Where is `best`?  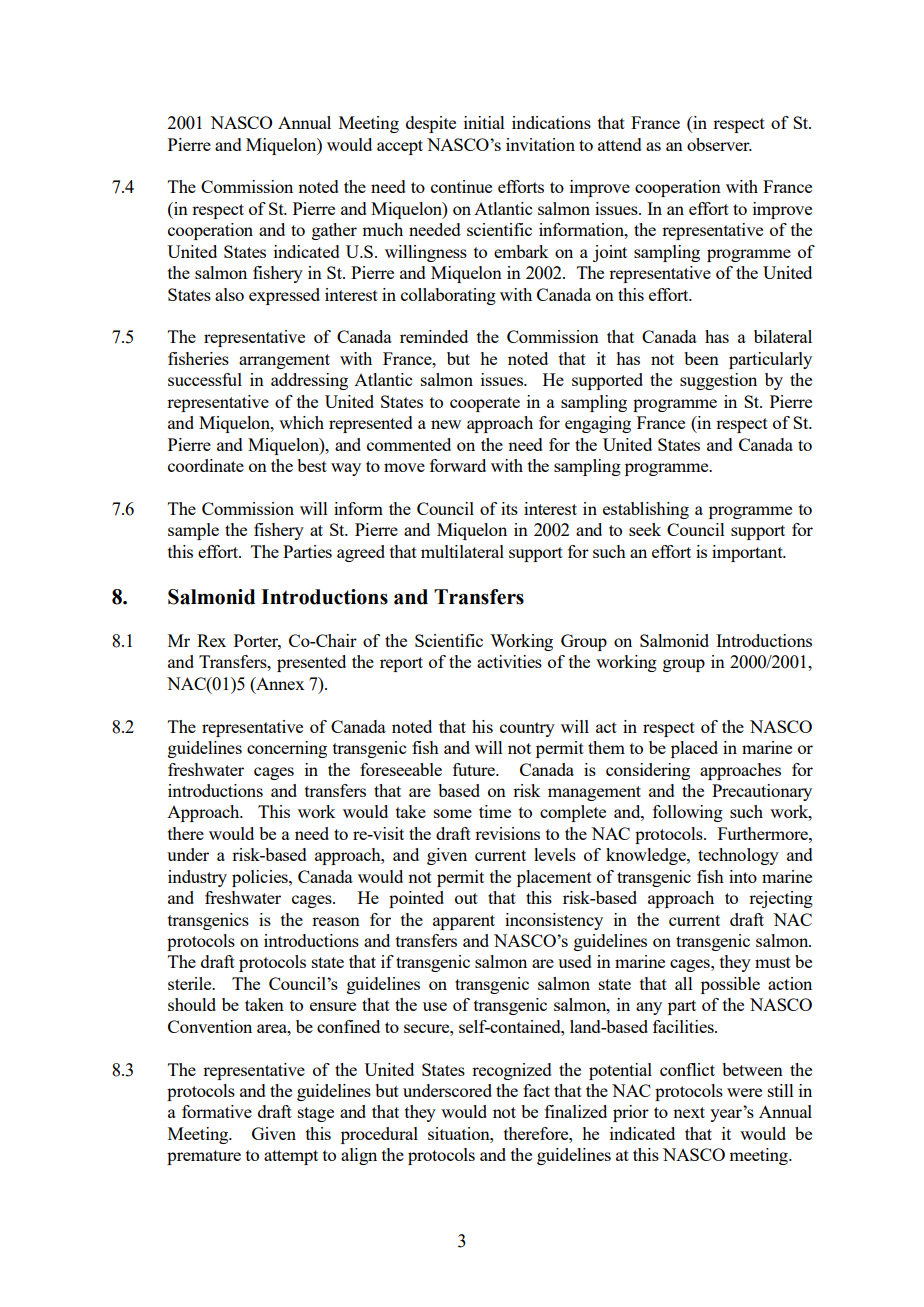 best is located at coordinates (312, 465).
